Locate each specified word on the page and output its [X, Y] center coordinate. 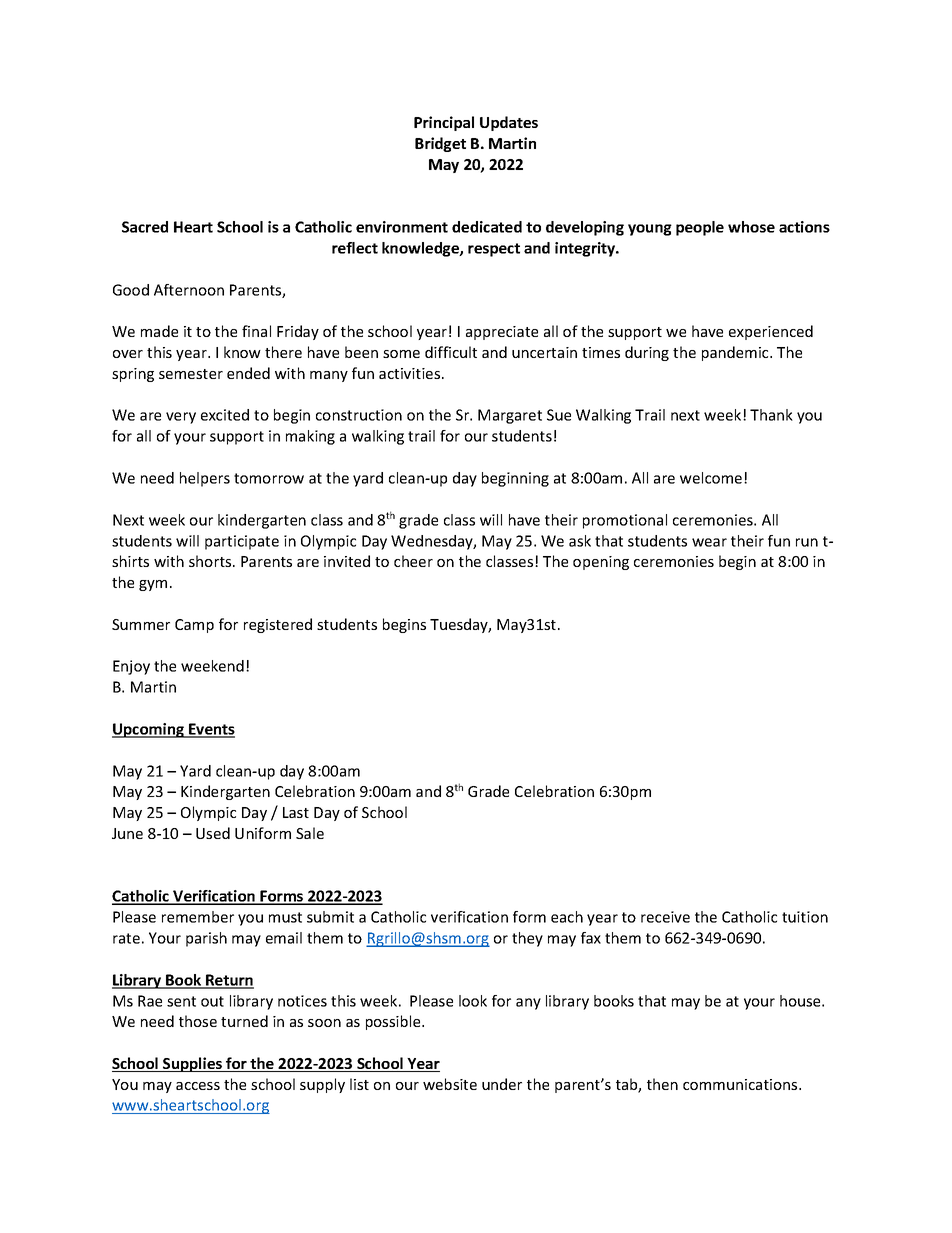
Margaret [510, 416]
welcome [712, 478]
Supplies [192, 1064]
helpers [205, 479]
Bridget [440, 144]
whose [751, 227]
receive [665, 917]
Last [296, 812]
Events [211, 730]
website [450, 1084]
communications [741, 1084]
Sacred [145, 227]
